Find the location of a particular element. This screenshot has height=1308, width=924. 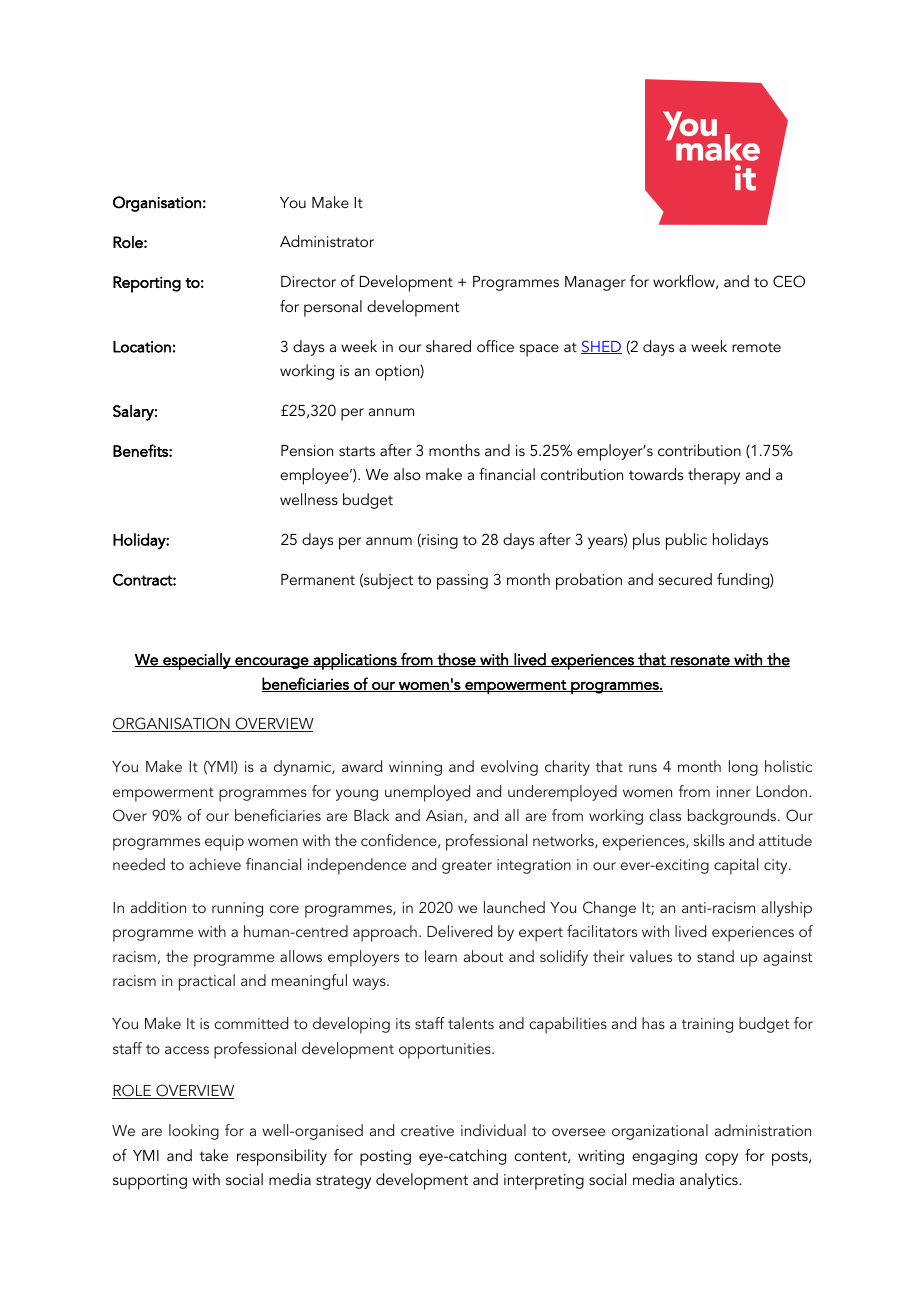

Delivered is located at coordinates (459, 931).
